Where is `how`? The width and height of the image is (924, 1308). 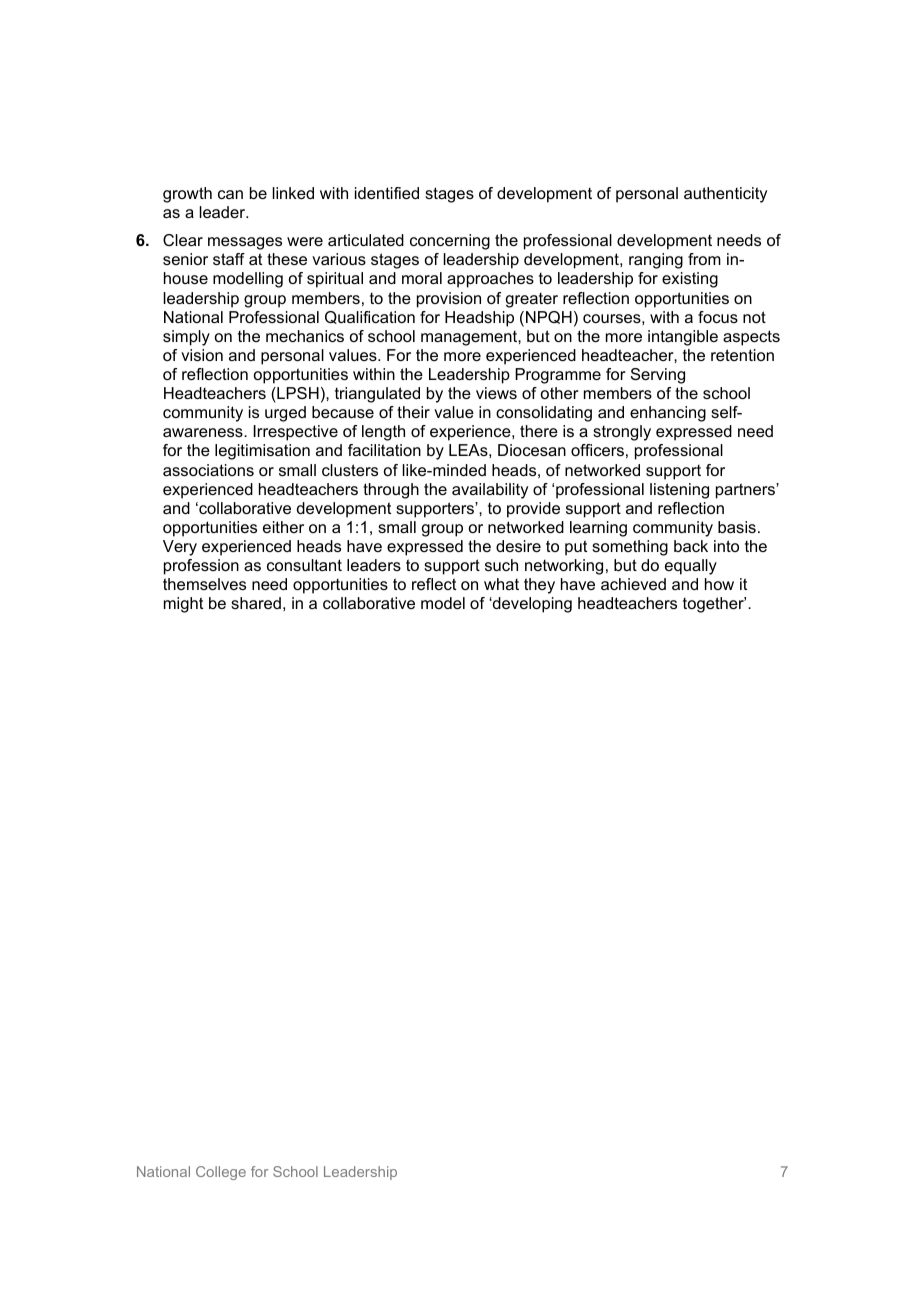 how is located at coordinates (719, 584).
